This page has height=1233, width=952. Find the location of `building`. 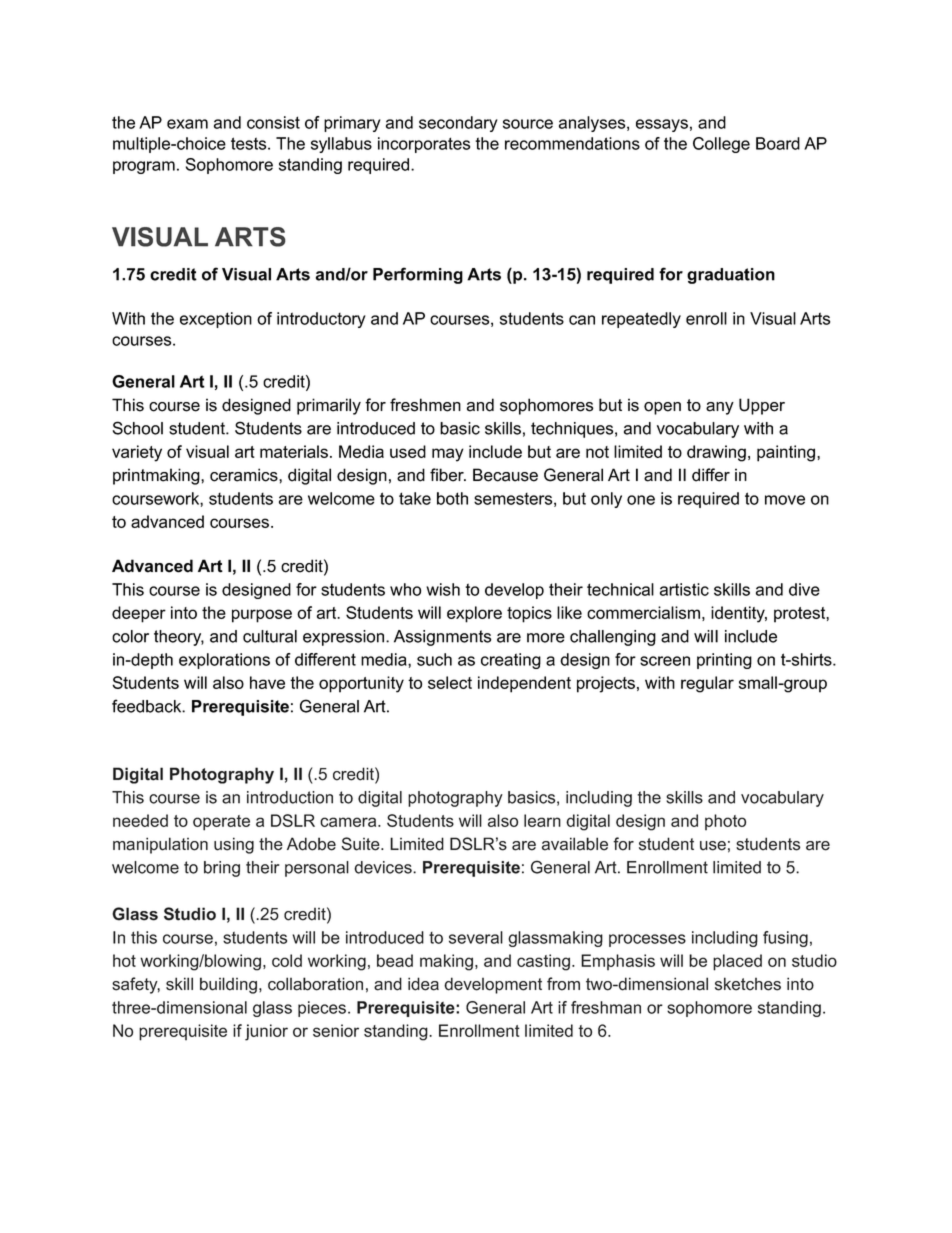

building is located at coordinates (228, 985).
